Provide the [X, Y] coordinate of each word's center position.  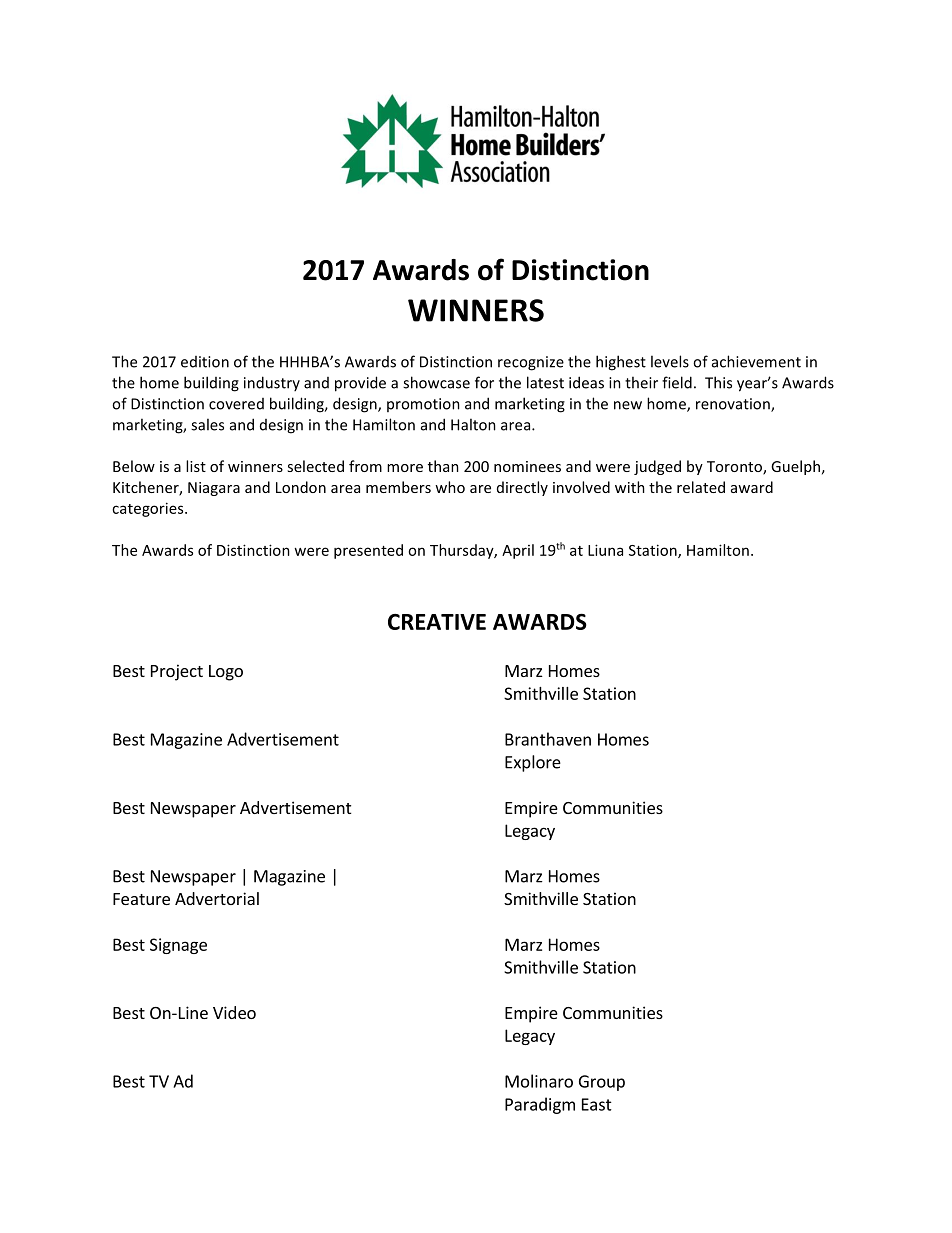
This [718, 382]
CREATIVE [437, 622]
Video [234, 1012]
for [484, 382]
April [518, 551]
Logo [226, 673]
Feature [141, 899]
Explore [533, 763]
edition [205, 362]
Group [602, 1083]
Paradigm [540, 1105]
